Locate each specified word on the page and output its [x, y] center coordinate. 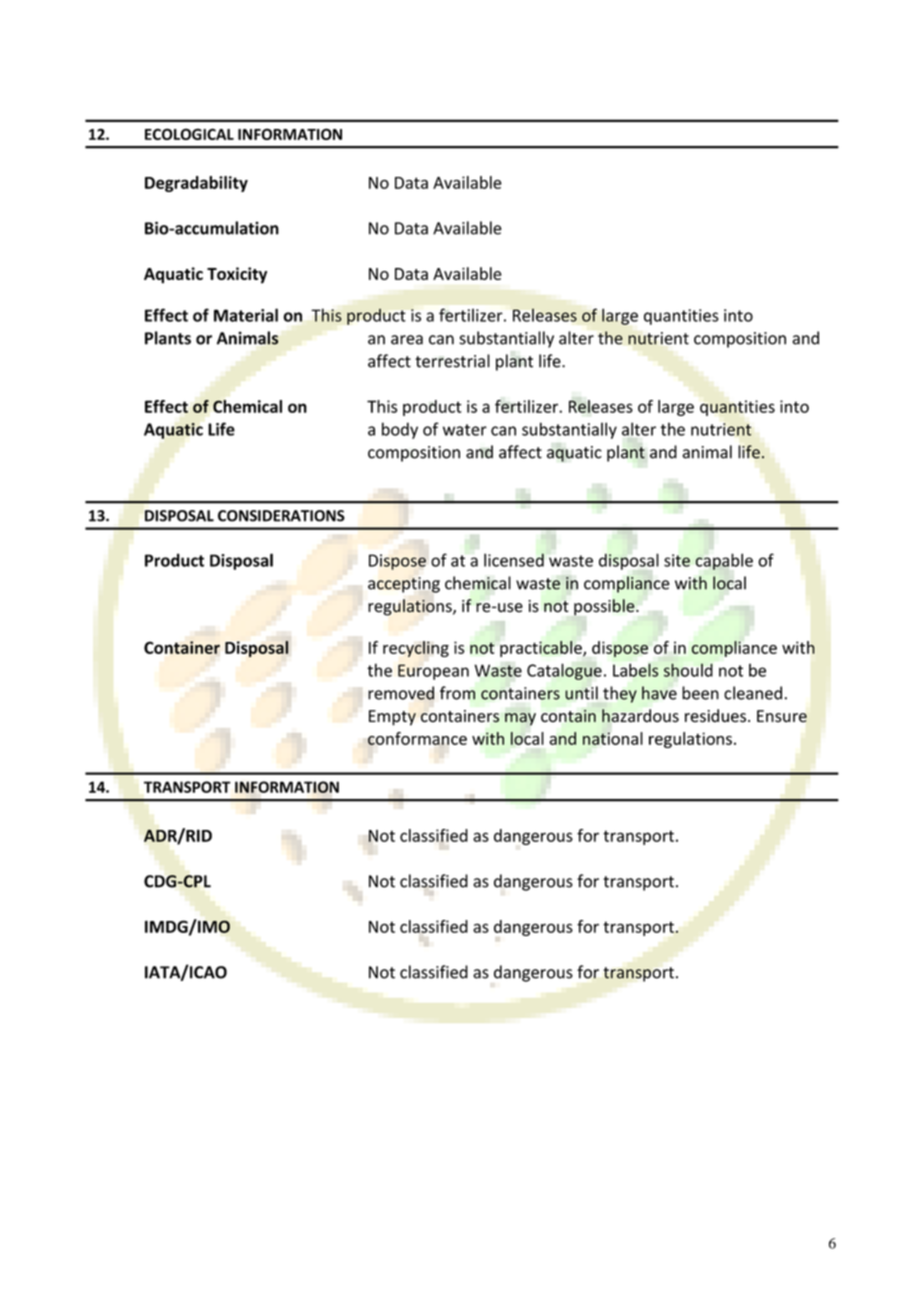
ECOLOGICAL [189, 134]
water [465, 430]
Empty [392, 718]
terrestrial [452, 361]
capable [724, 561]
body [400, 430]
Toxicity [237, 275]
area [407, 340]
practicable [542, 649]
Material [246, 315]
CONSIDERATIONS [281, 516]
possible [605, 607]
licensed [514, 560]
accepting [404, 585]
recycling [416, 649]
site [677, 560]
